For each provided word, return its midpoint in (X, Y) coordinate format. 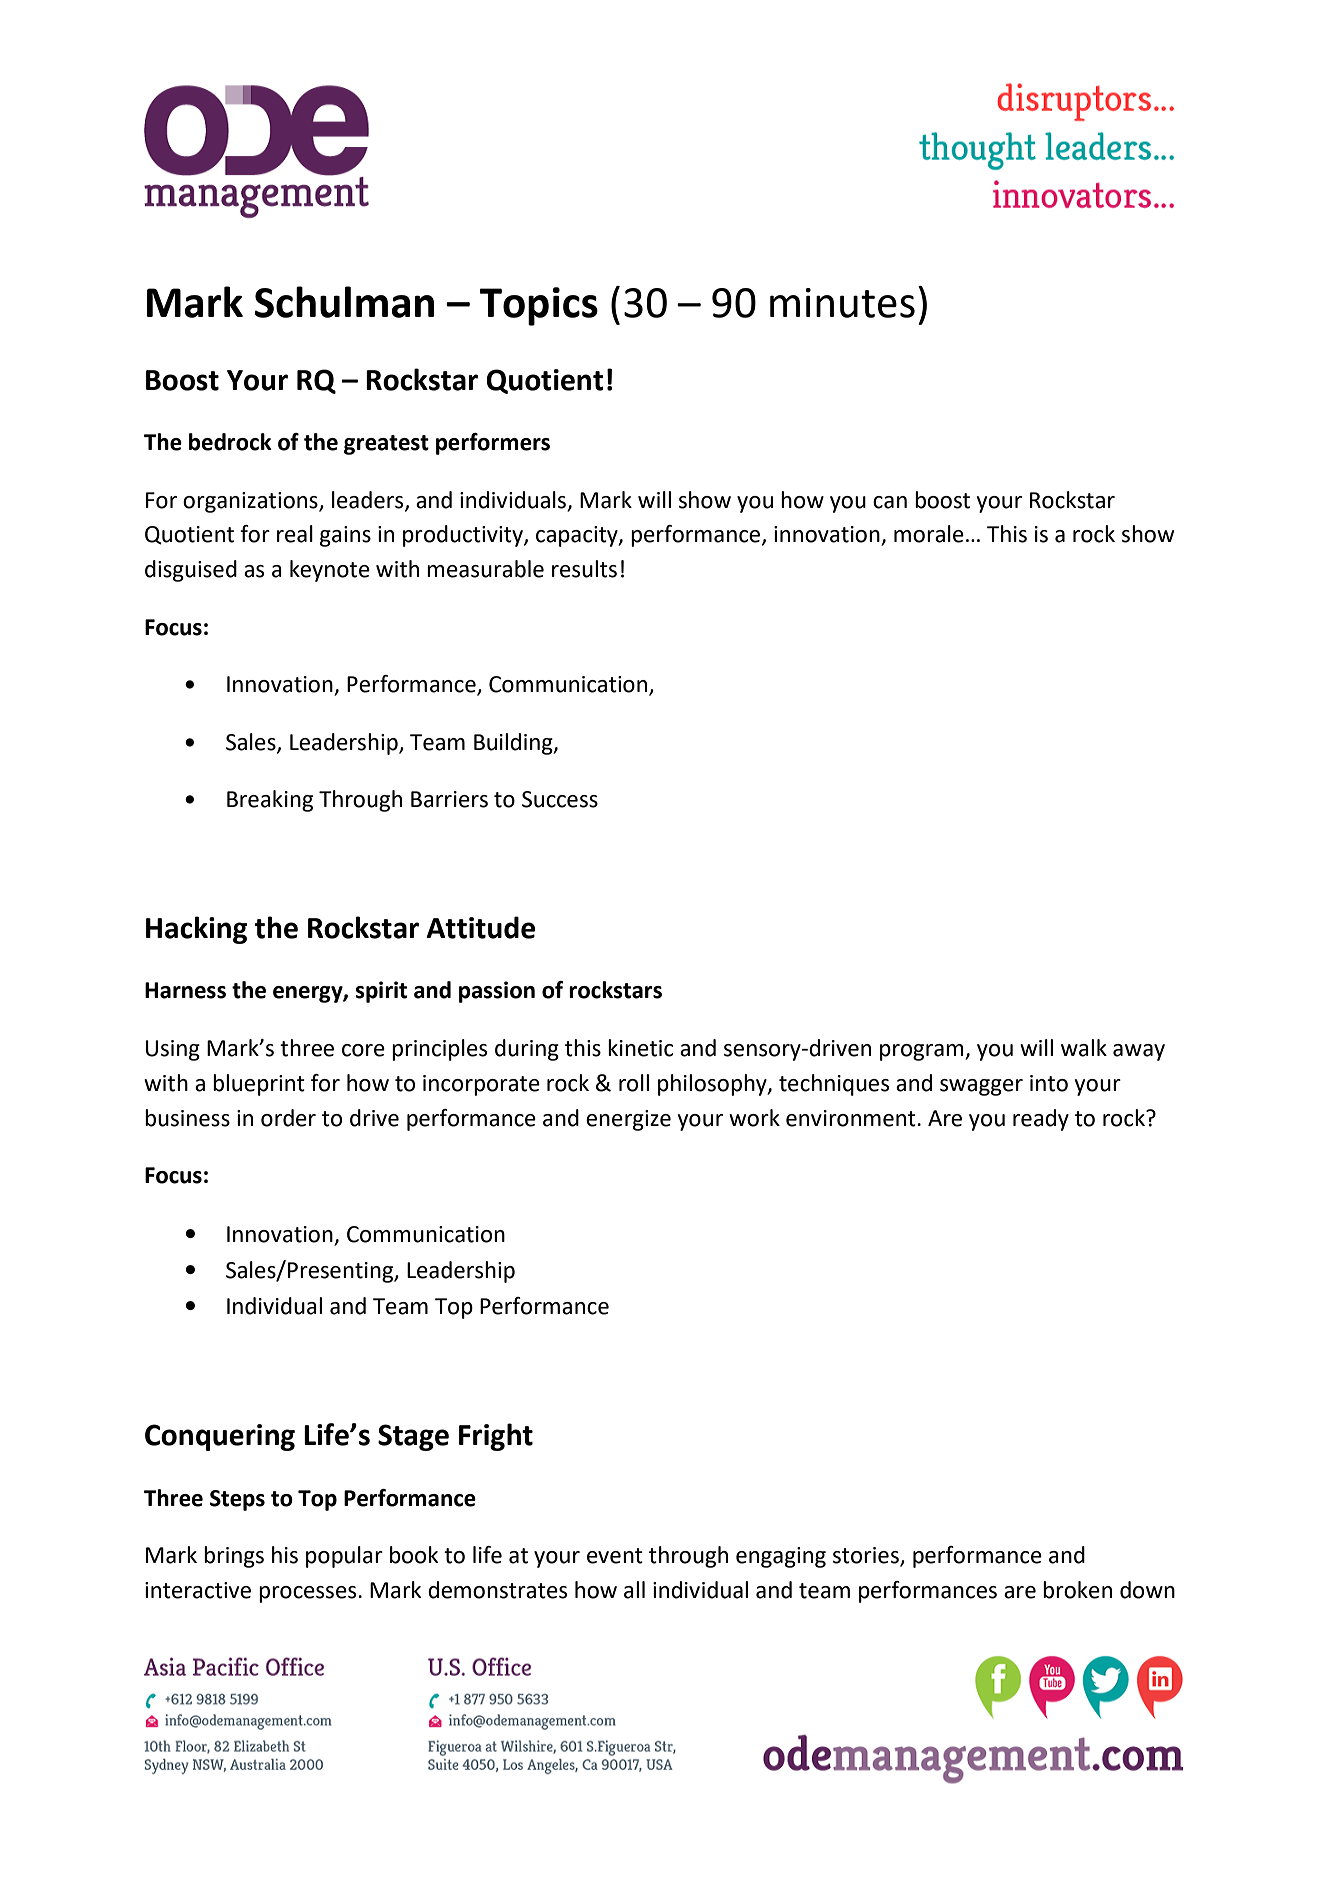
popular (344, 1557)
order (288, 1118)
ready (1041, 1120)
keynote (330, 571)
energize (628, 1120)
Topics (539, 306)
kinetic (640, 1048)
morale (929, 534)
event (615, 1556)
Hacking (196, 930)
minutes (842, 303)
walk (1084, 1048)
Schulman (344, 302)
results (584, 569)
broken (1077, 1590)
